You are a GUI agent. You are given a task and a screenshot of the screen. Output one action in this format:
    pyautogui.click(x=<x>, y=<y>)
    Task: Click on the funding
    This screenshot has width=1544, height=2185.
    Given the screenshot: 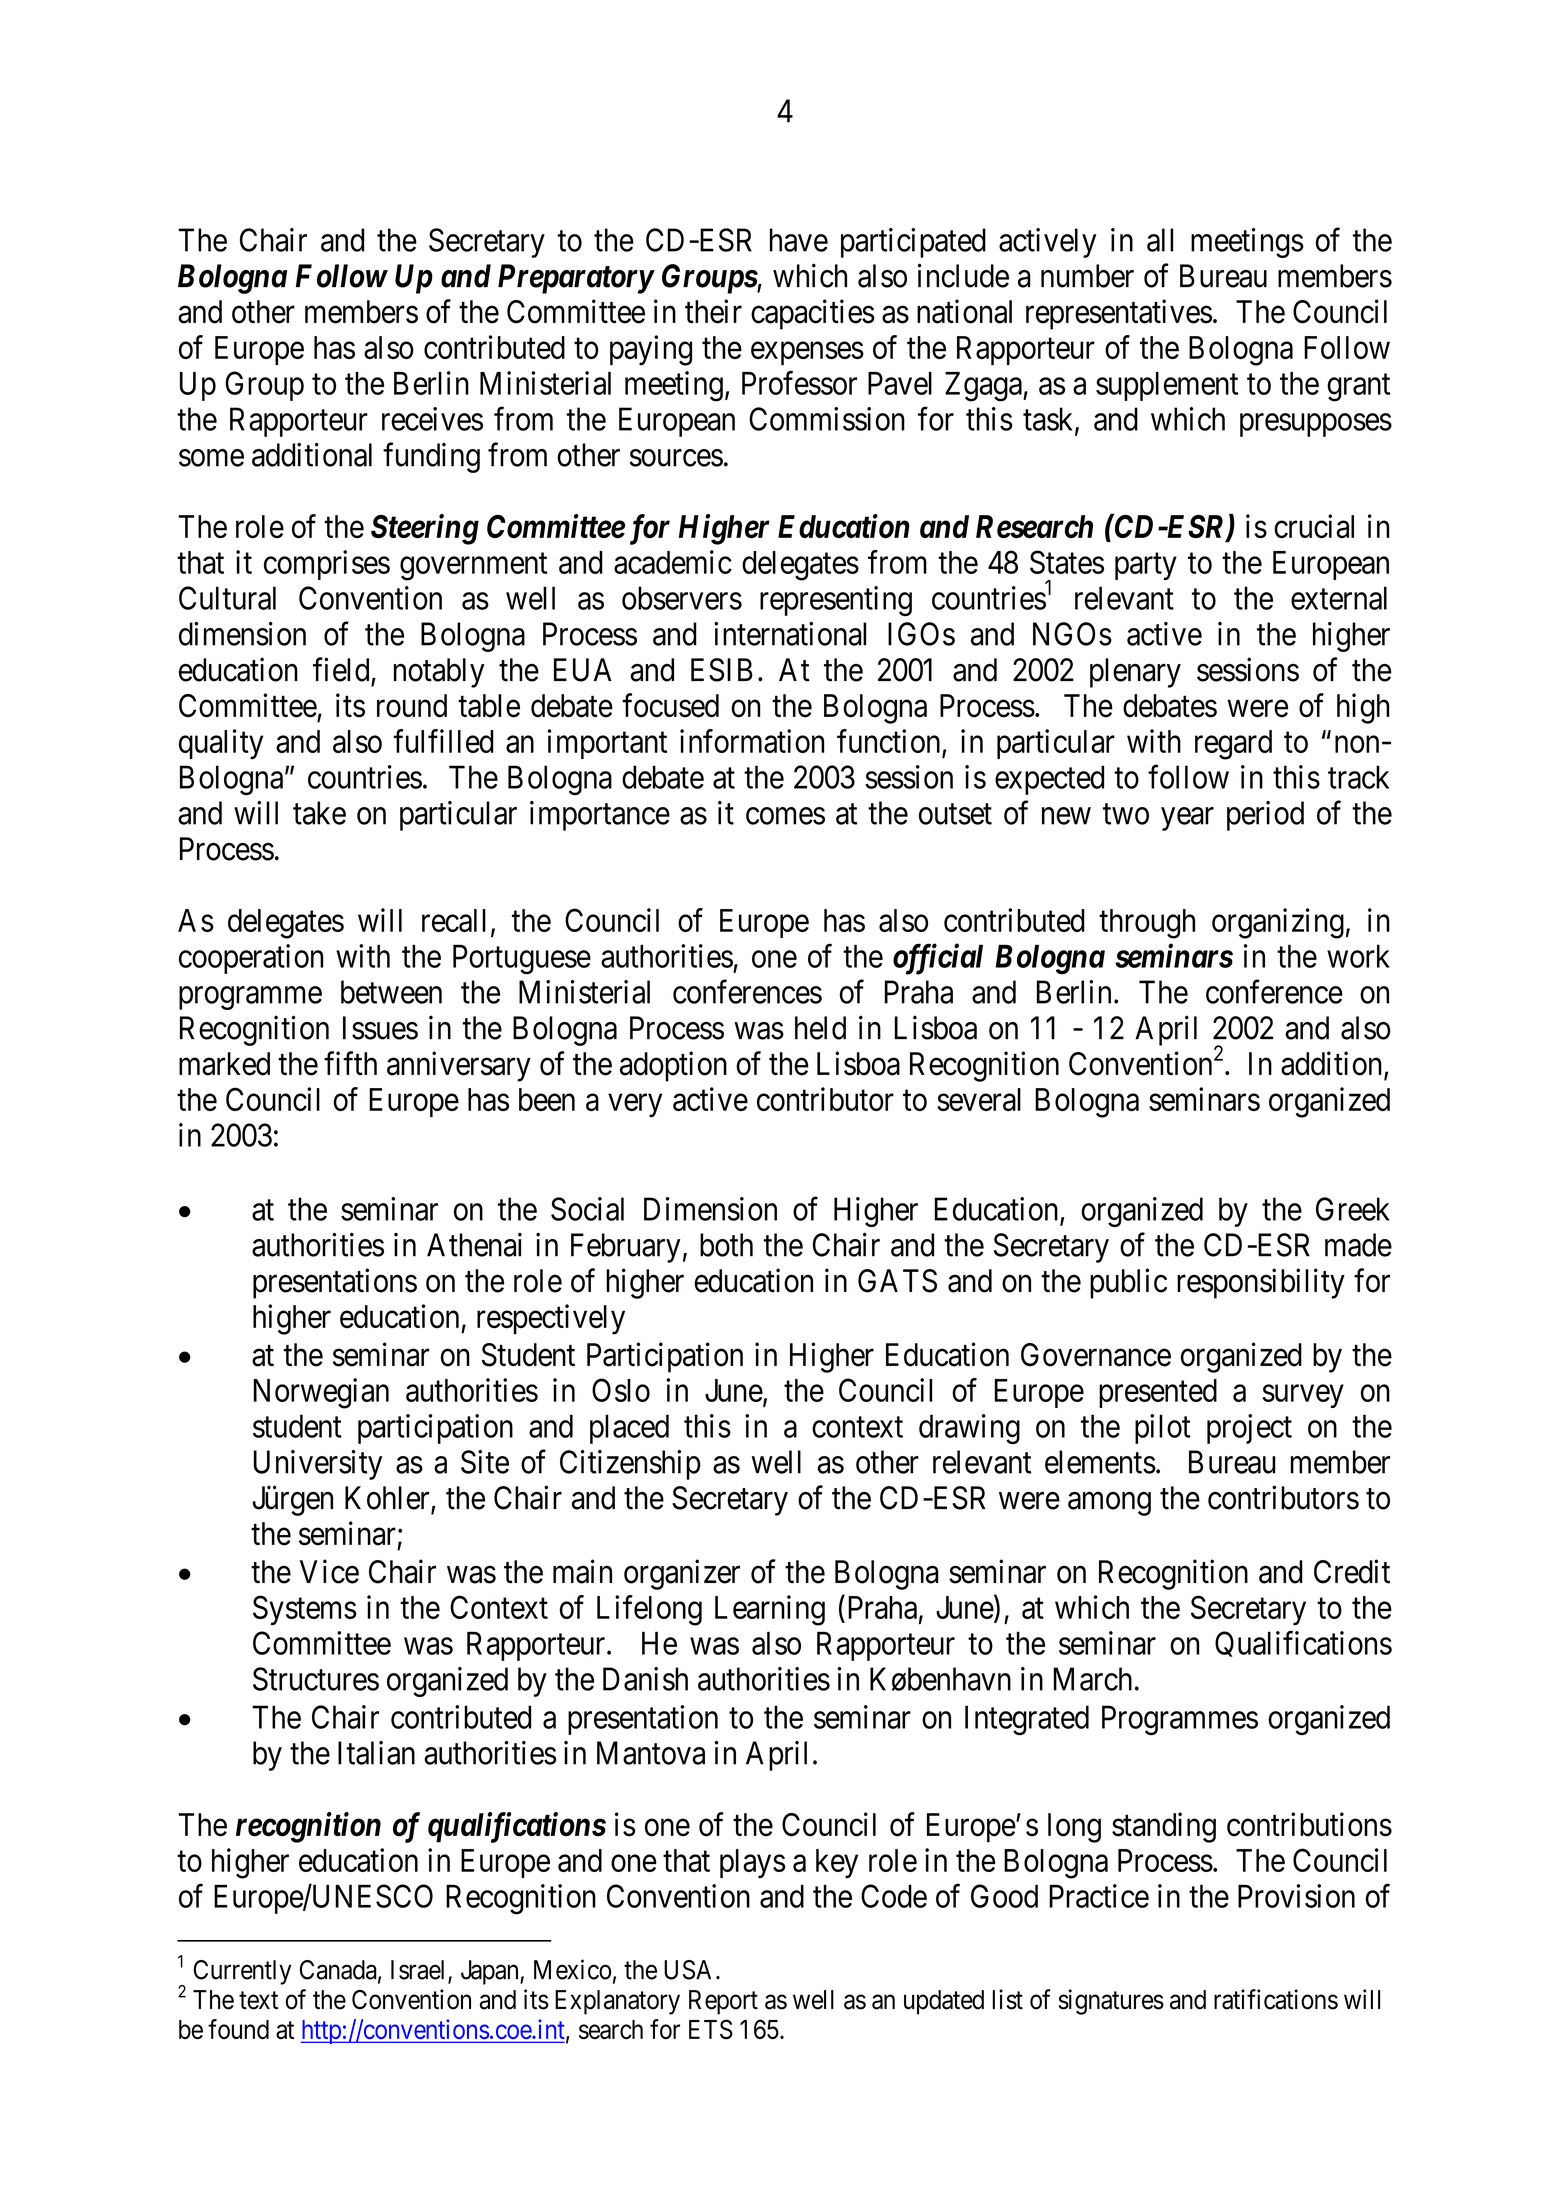 What is the action you would take?
    pyautogui.click(x=431, y=457)
